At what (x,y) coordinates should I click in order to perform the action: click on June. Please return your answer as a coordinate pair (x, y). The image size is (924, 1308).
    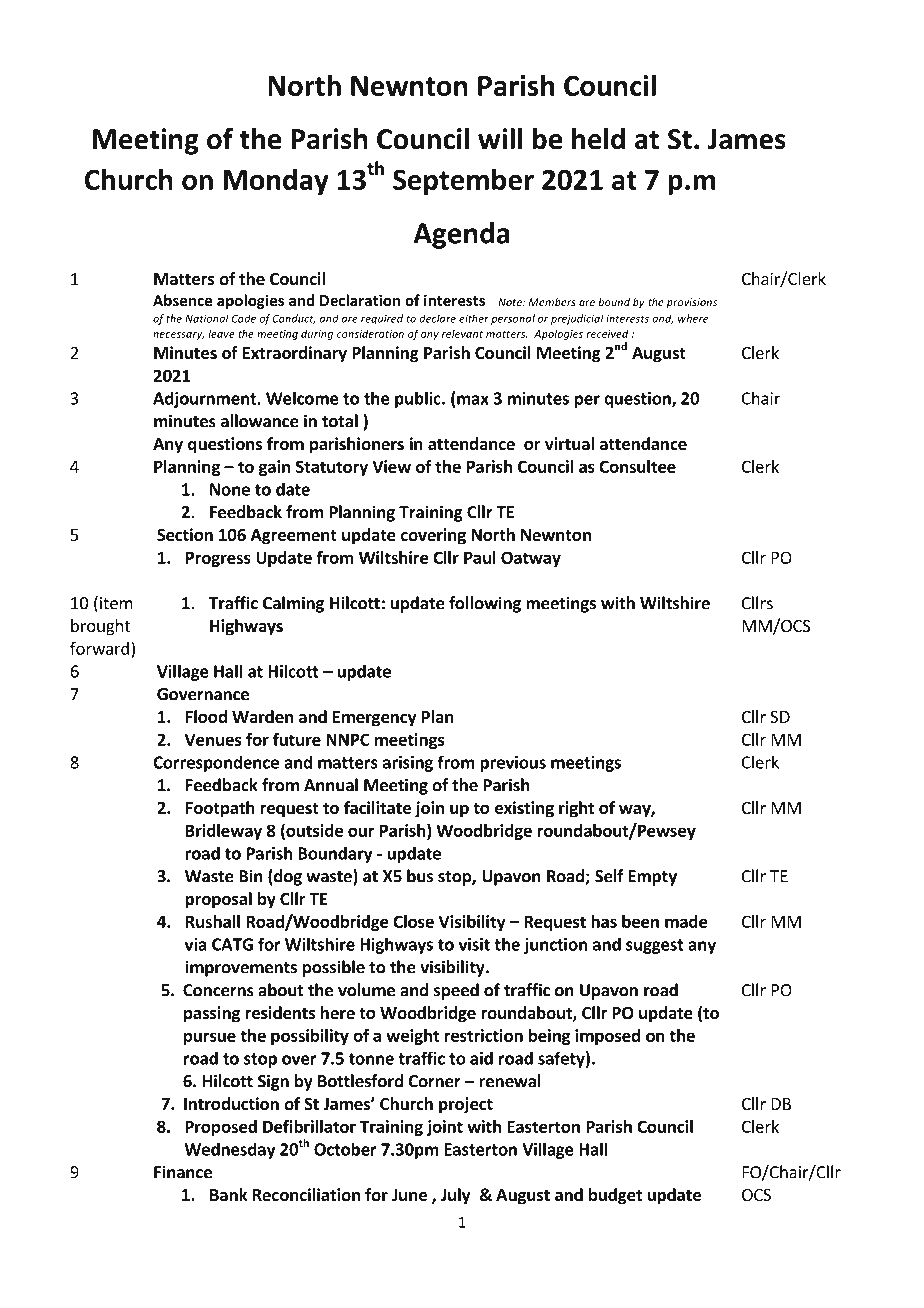
    Looking at the image, I should click on (409, 1195).
